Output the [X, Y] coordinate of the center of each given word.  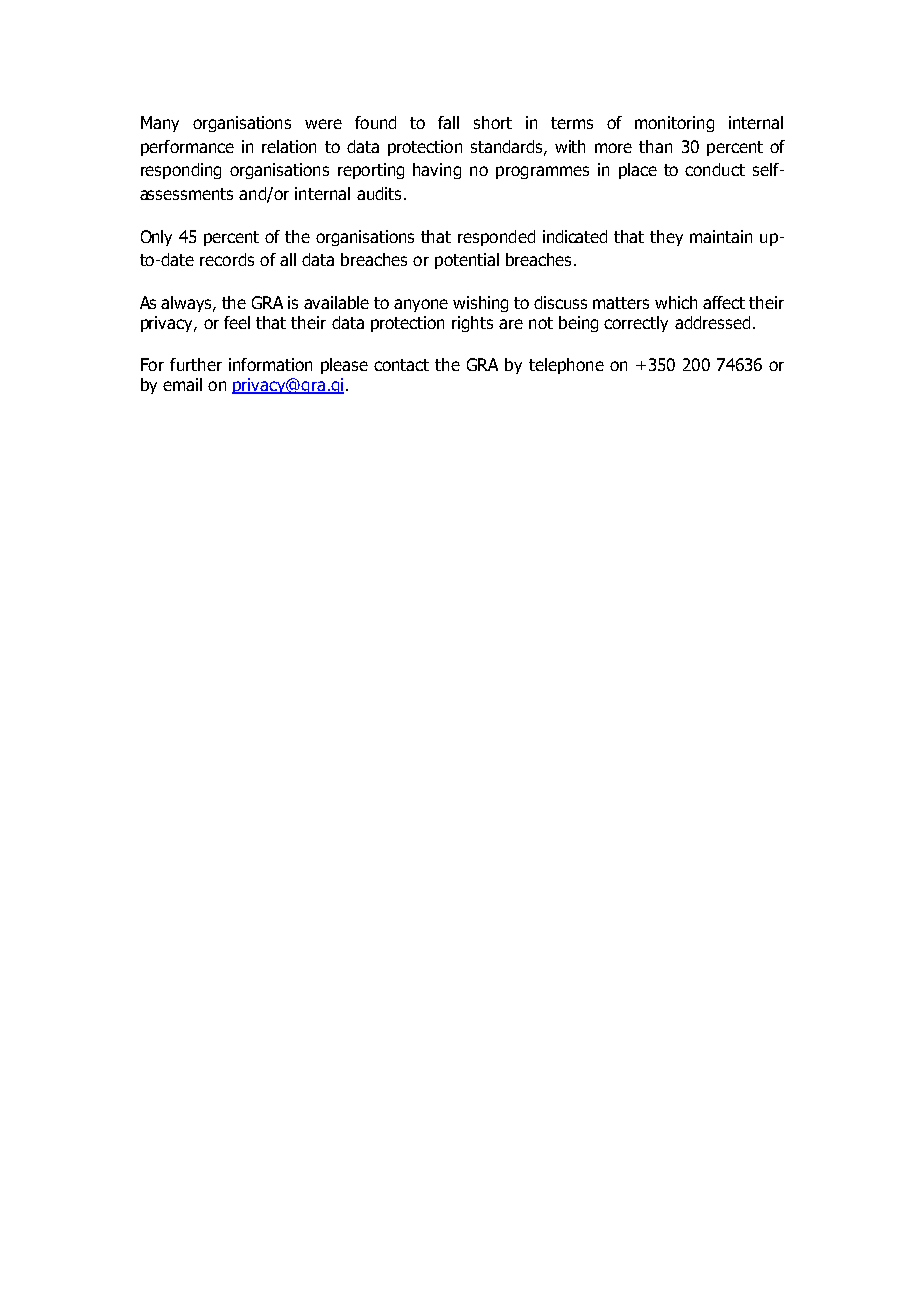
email [182, 384]
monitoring [674, 124]
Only [156, 238]
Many [160, 124]
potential [467, 261]
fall [448, 122]
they [666, 238]
